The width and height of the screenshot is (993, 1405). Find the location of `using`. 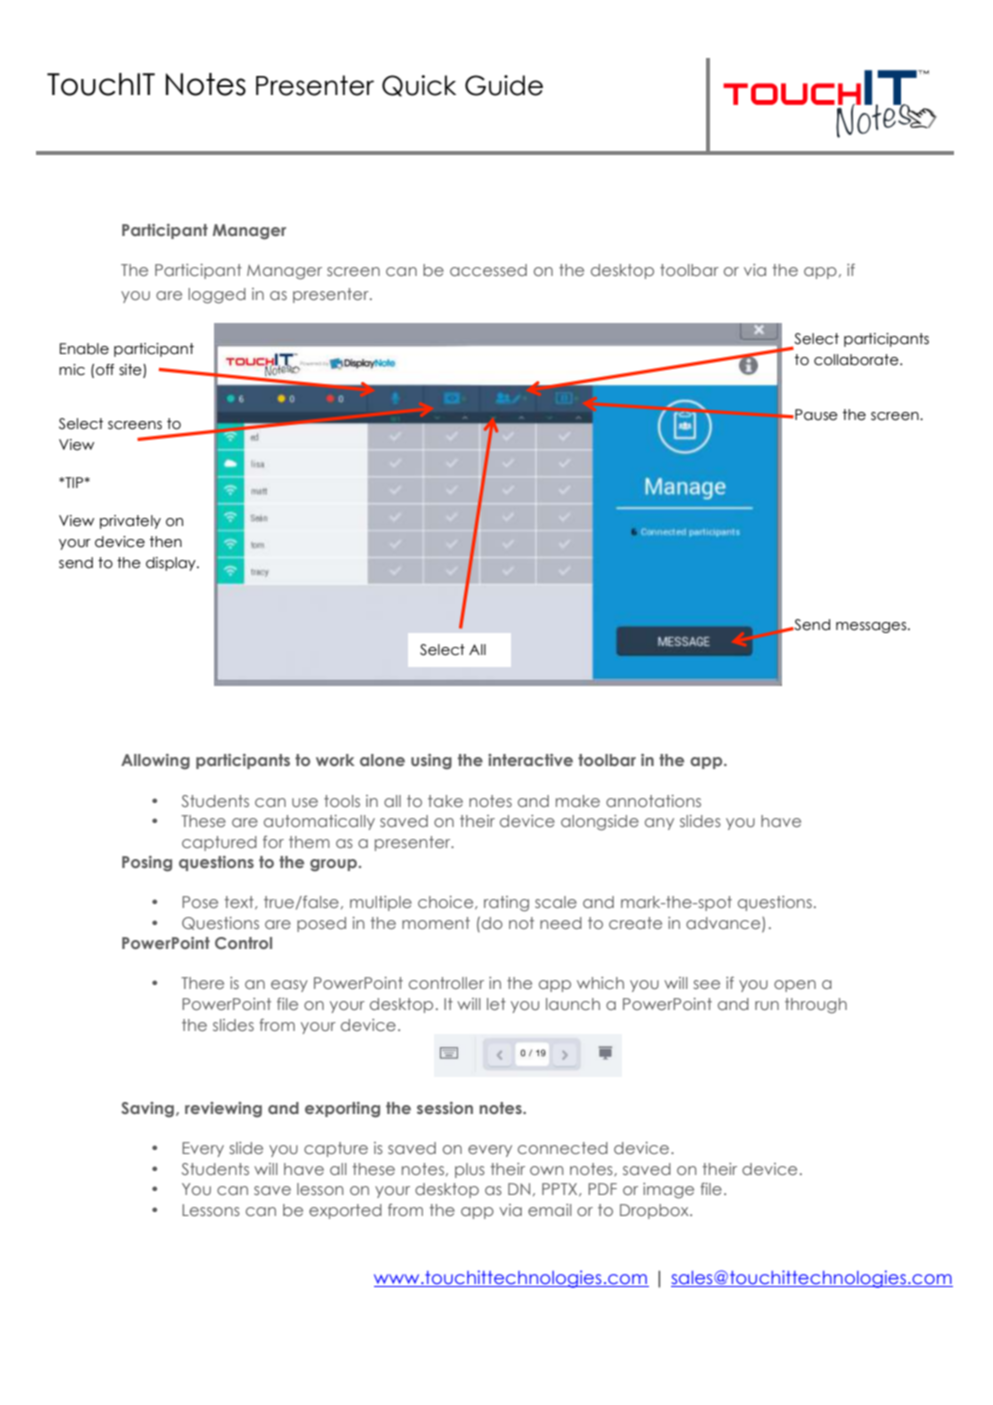

using is located at coordinates (431, 762).
